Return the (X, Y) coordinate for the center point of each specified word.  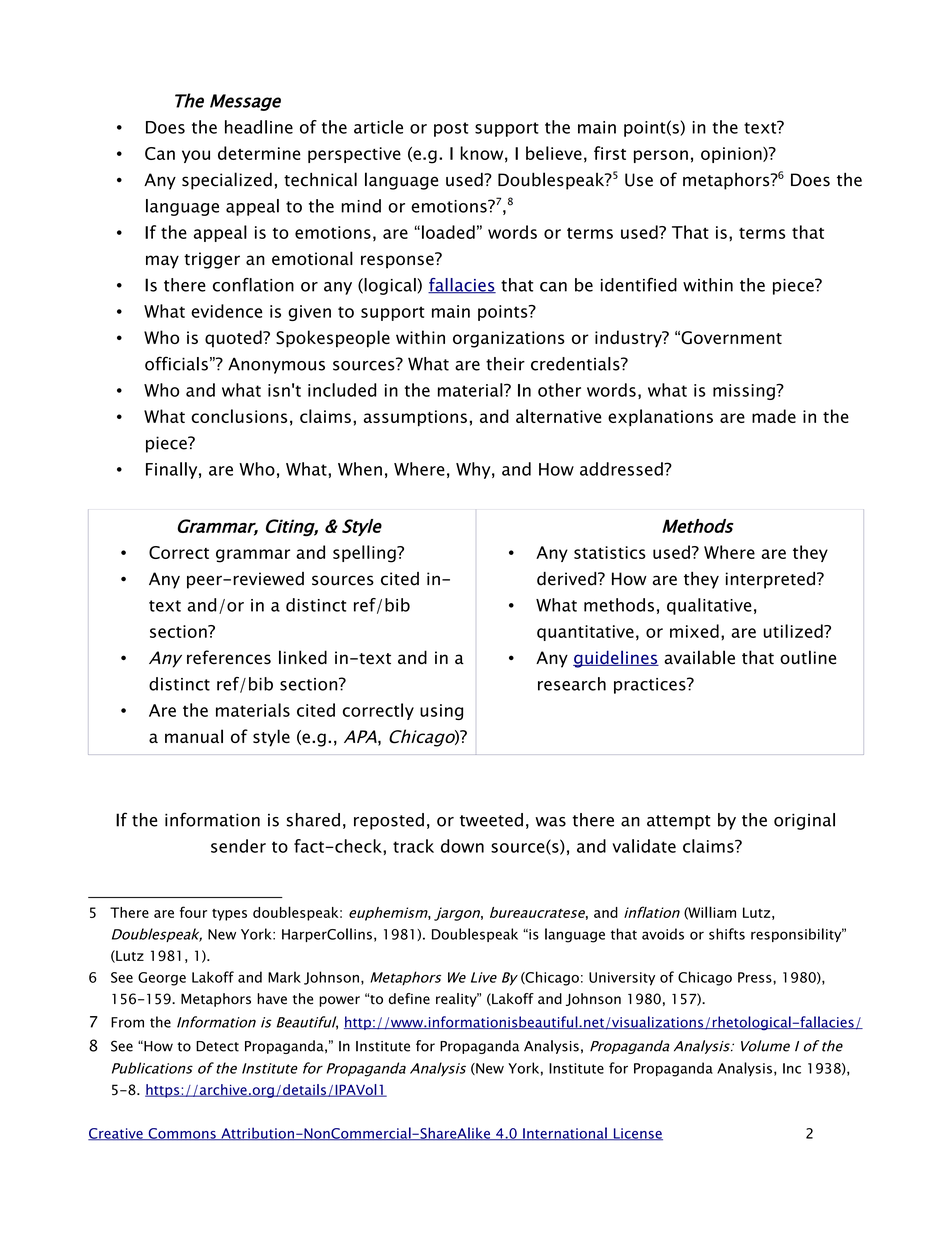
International (565, 1134)
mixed (694, 631)
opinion (732, 155)
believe (554, 153)
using (441, 712)
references (229, 657)
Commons (182, 1134)
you (196, 156)
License (637, 1134)
